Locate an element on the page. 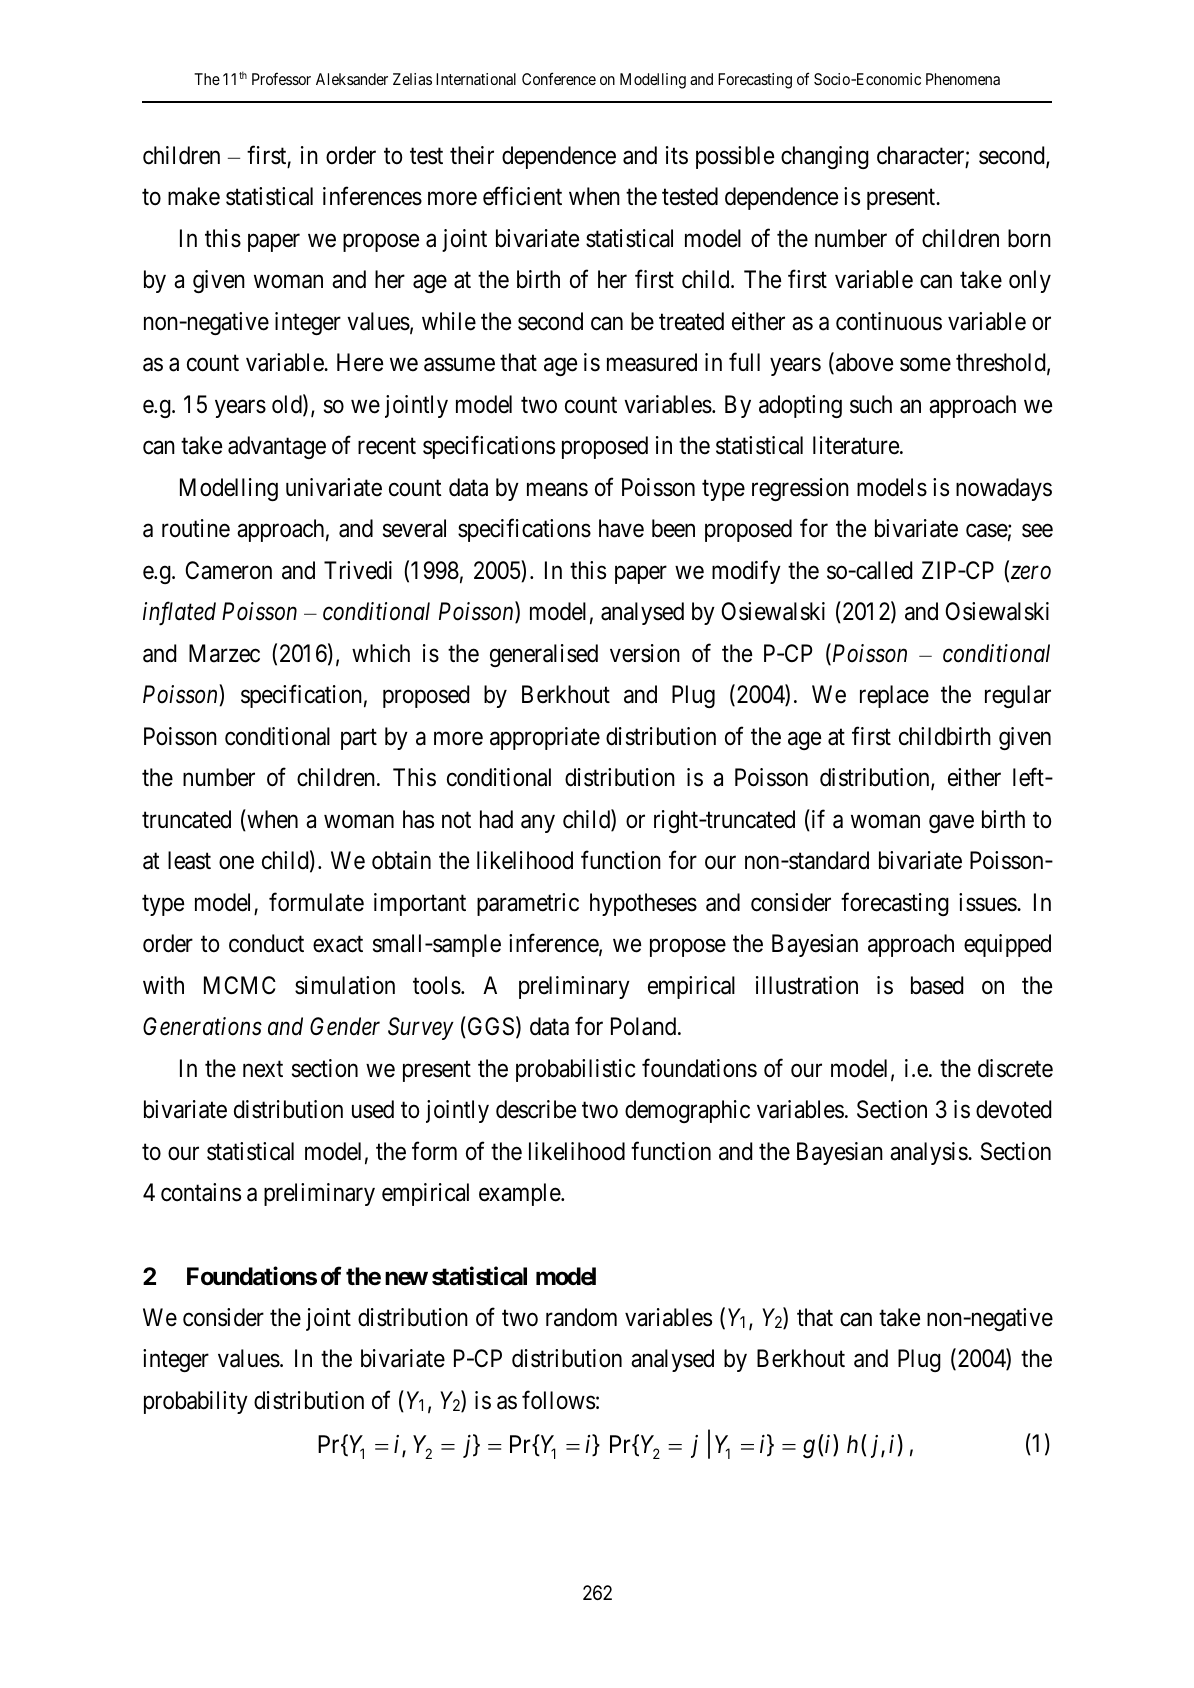 Image resolution: width=1194 pixels, height=1688 pixels. probability is located at coordinates (196, 1402).
